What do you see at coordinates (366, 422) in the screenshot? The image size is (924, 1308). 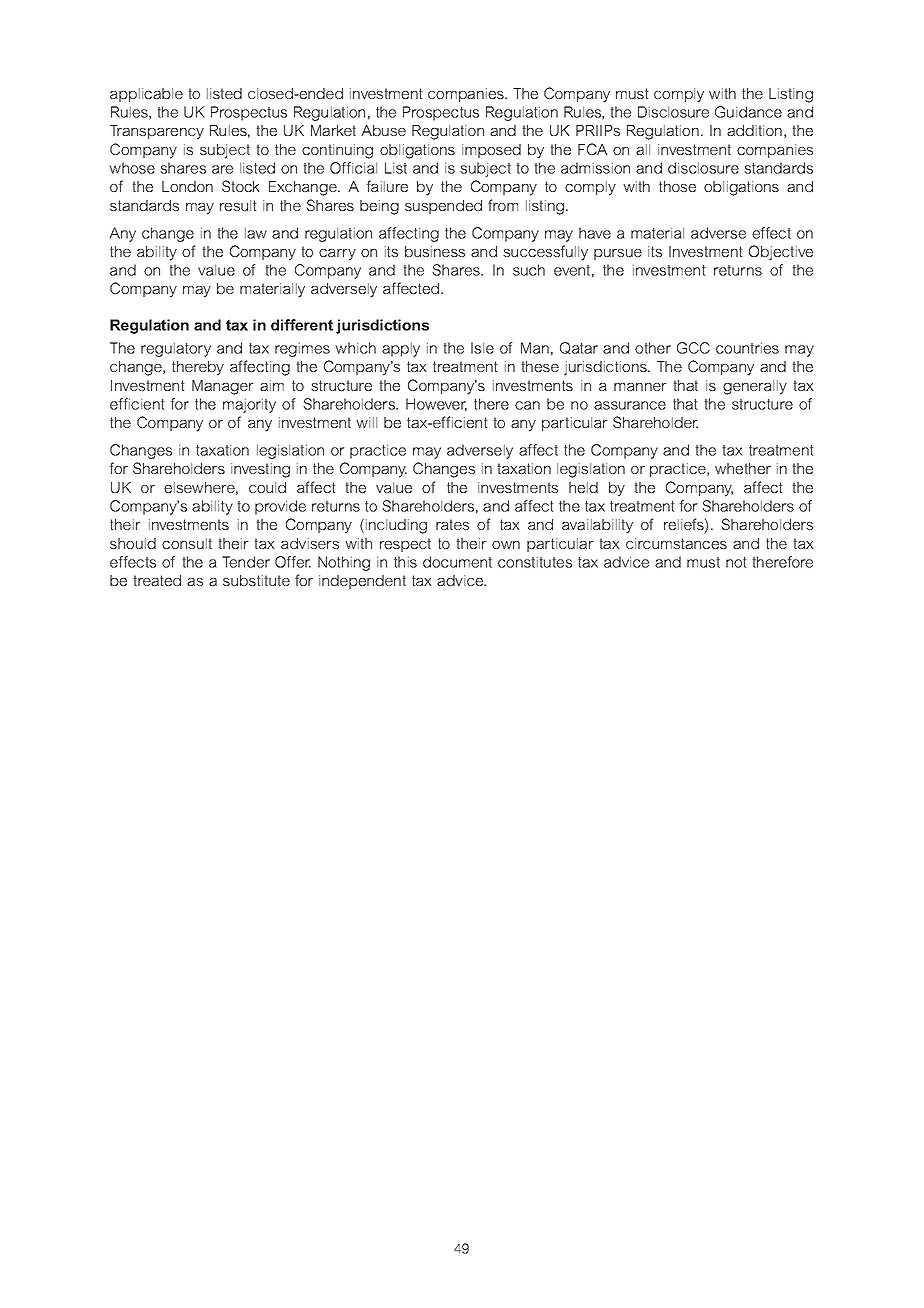 I see `will` at bounding box center [366, 422].
